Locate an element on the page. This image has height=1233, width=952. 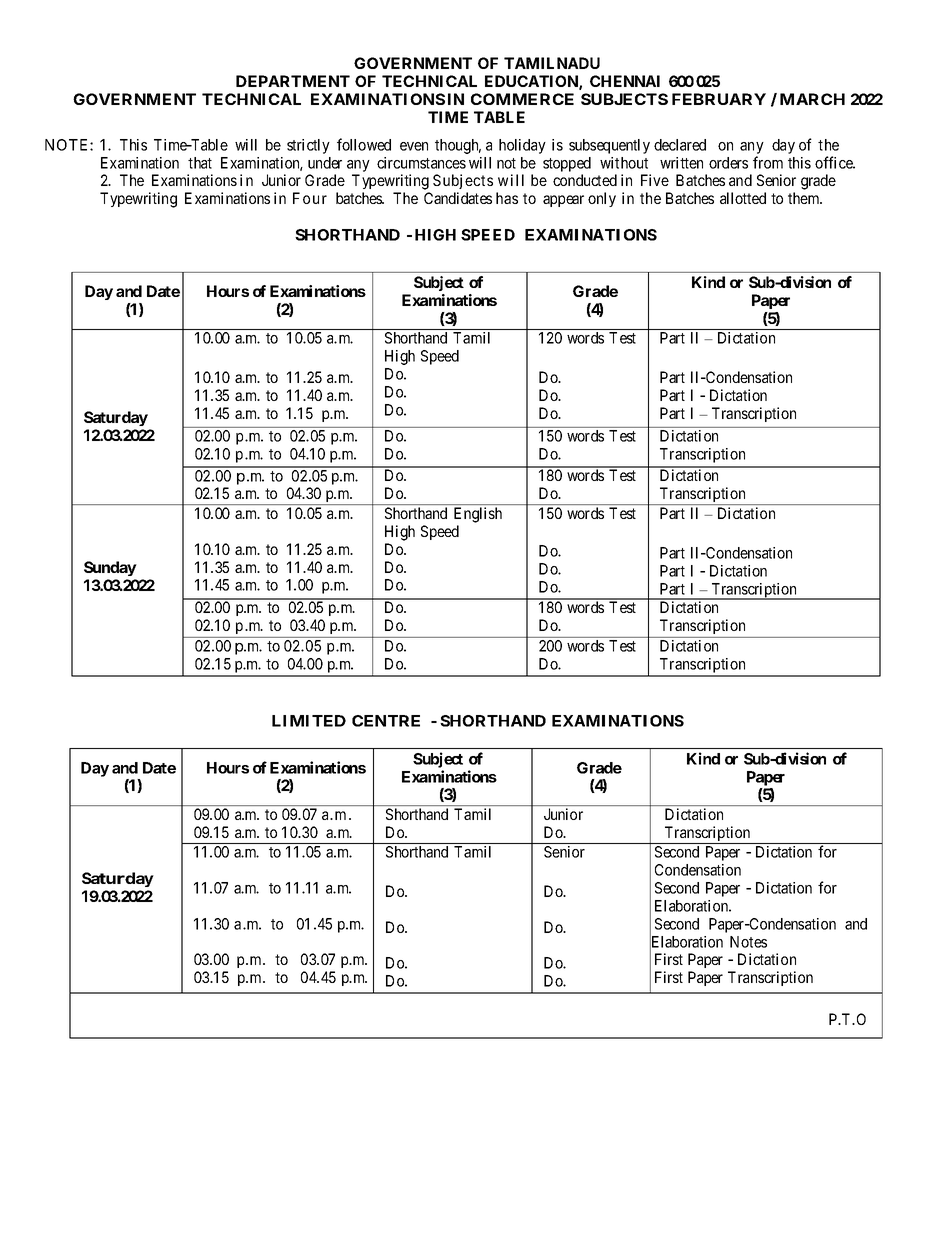
FEBRUARY is located at coordinates (719, 99).
